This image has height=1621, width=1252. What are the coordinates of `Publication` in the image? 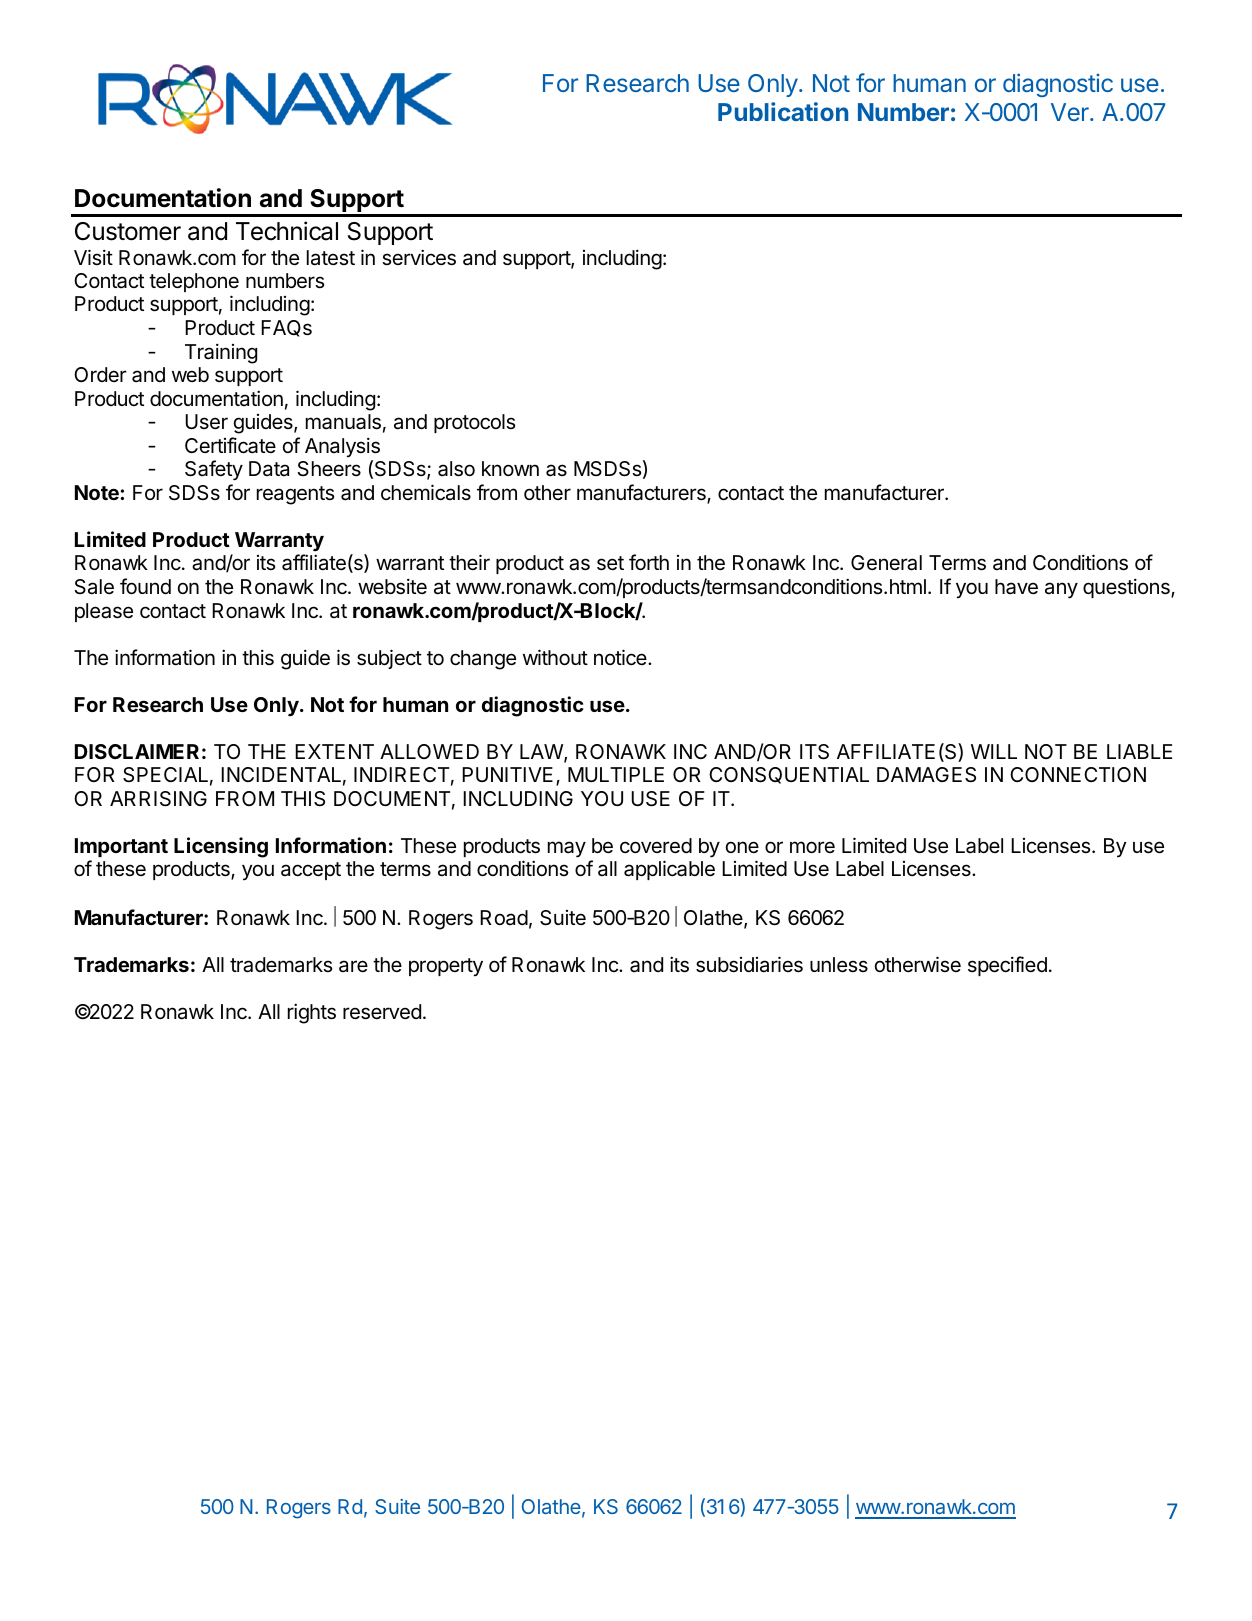 It's located at (783, 111).
